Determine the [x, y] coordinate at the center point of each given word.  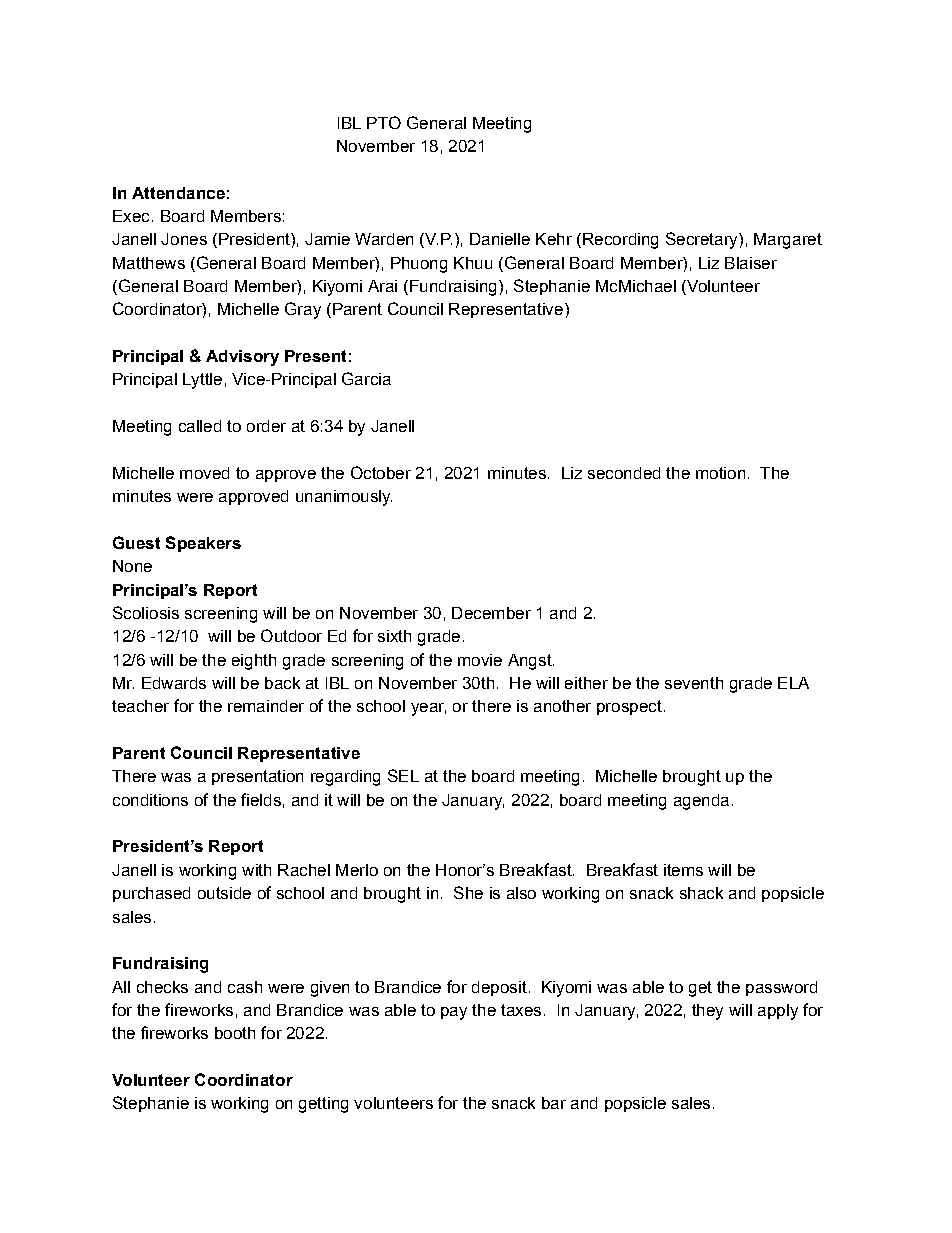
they [707, 1012]
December [491, 613]
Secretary [703, 240]
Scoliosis [146, 612]
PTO [384, 122]
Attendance [178, 193]
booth [235, 1033]
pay [454, 1013]
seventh [694, 683]
